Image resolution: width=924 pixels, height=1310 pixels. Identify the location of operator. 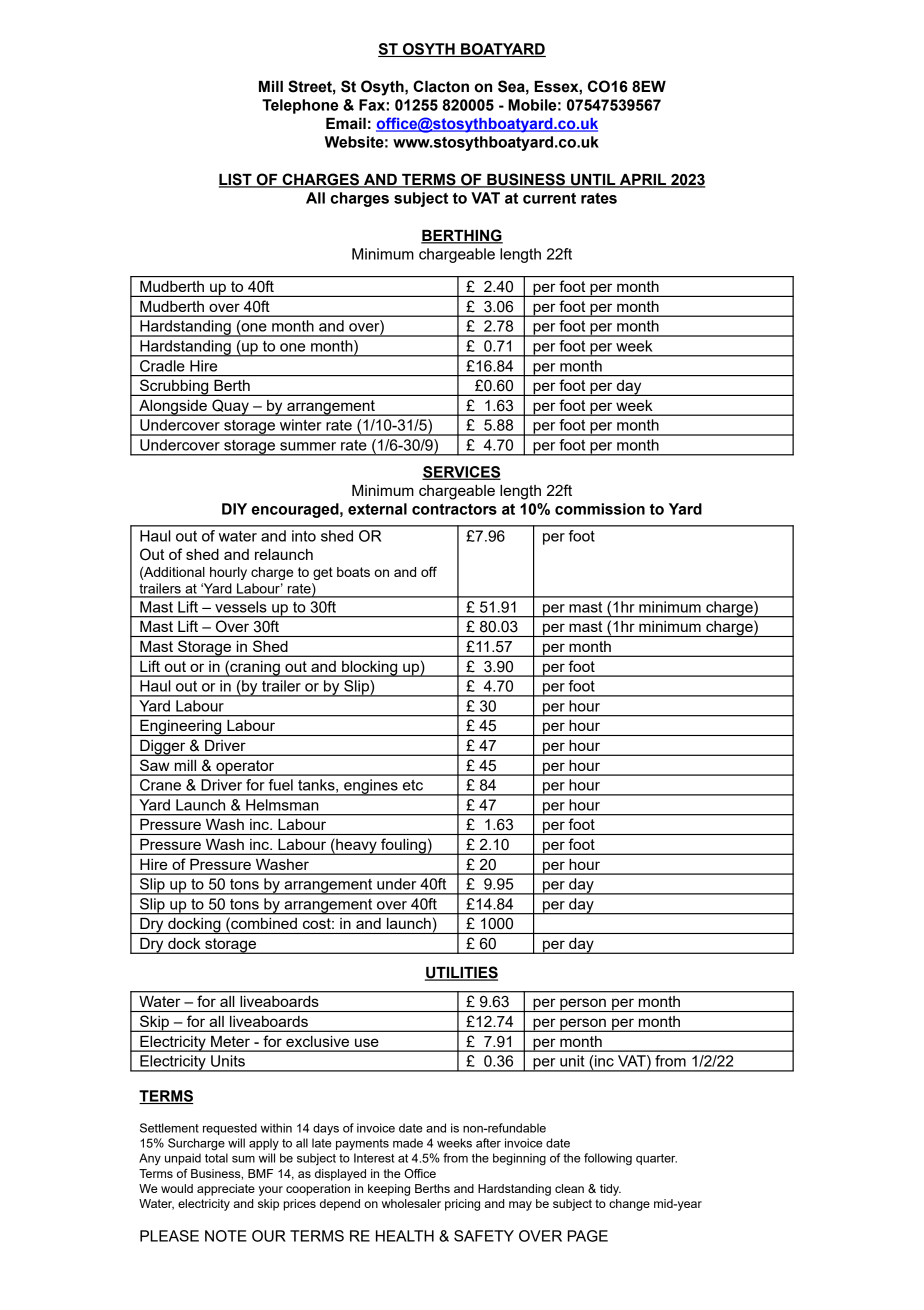
(245, 768).
